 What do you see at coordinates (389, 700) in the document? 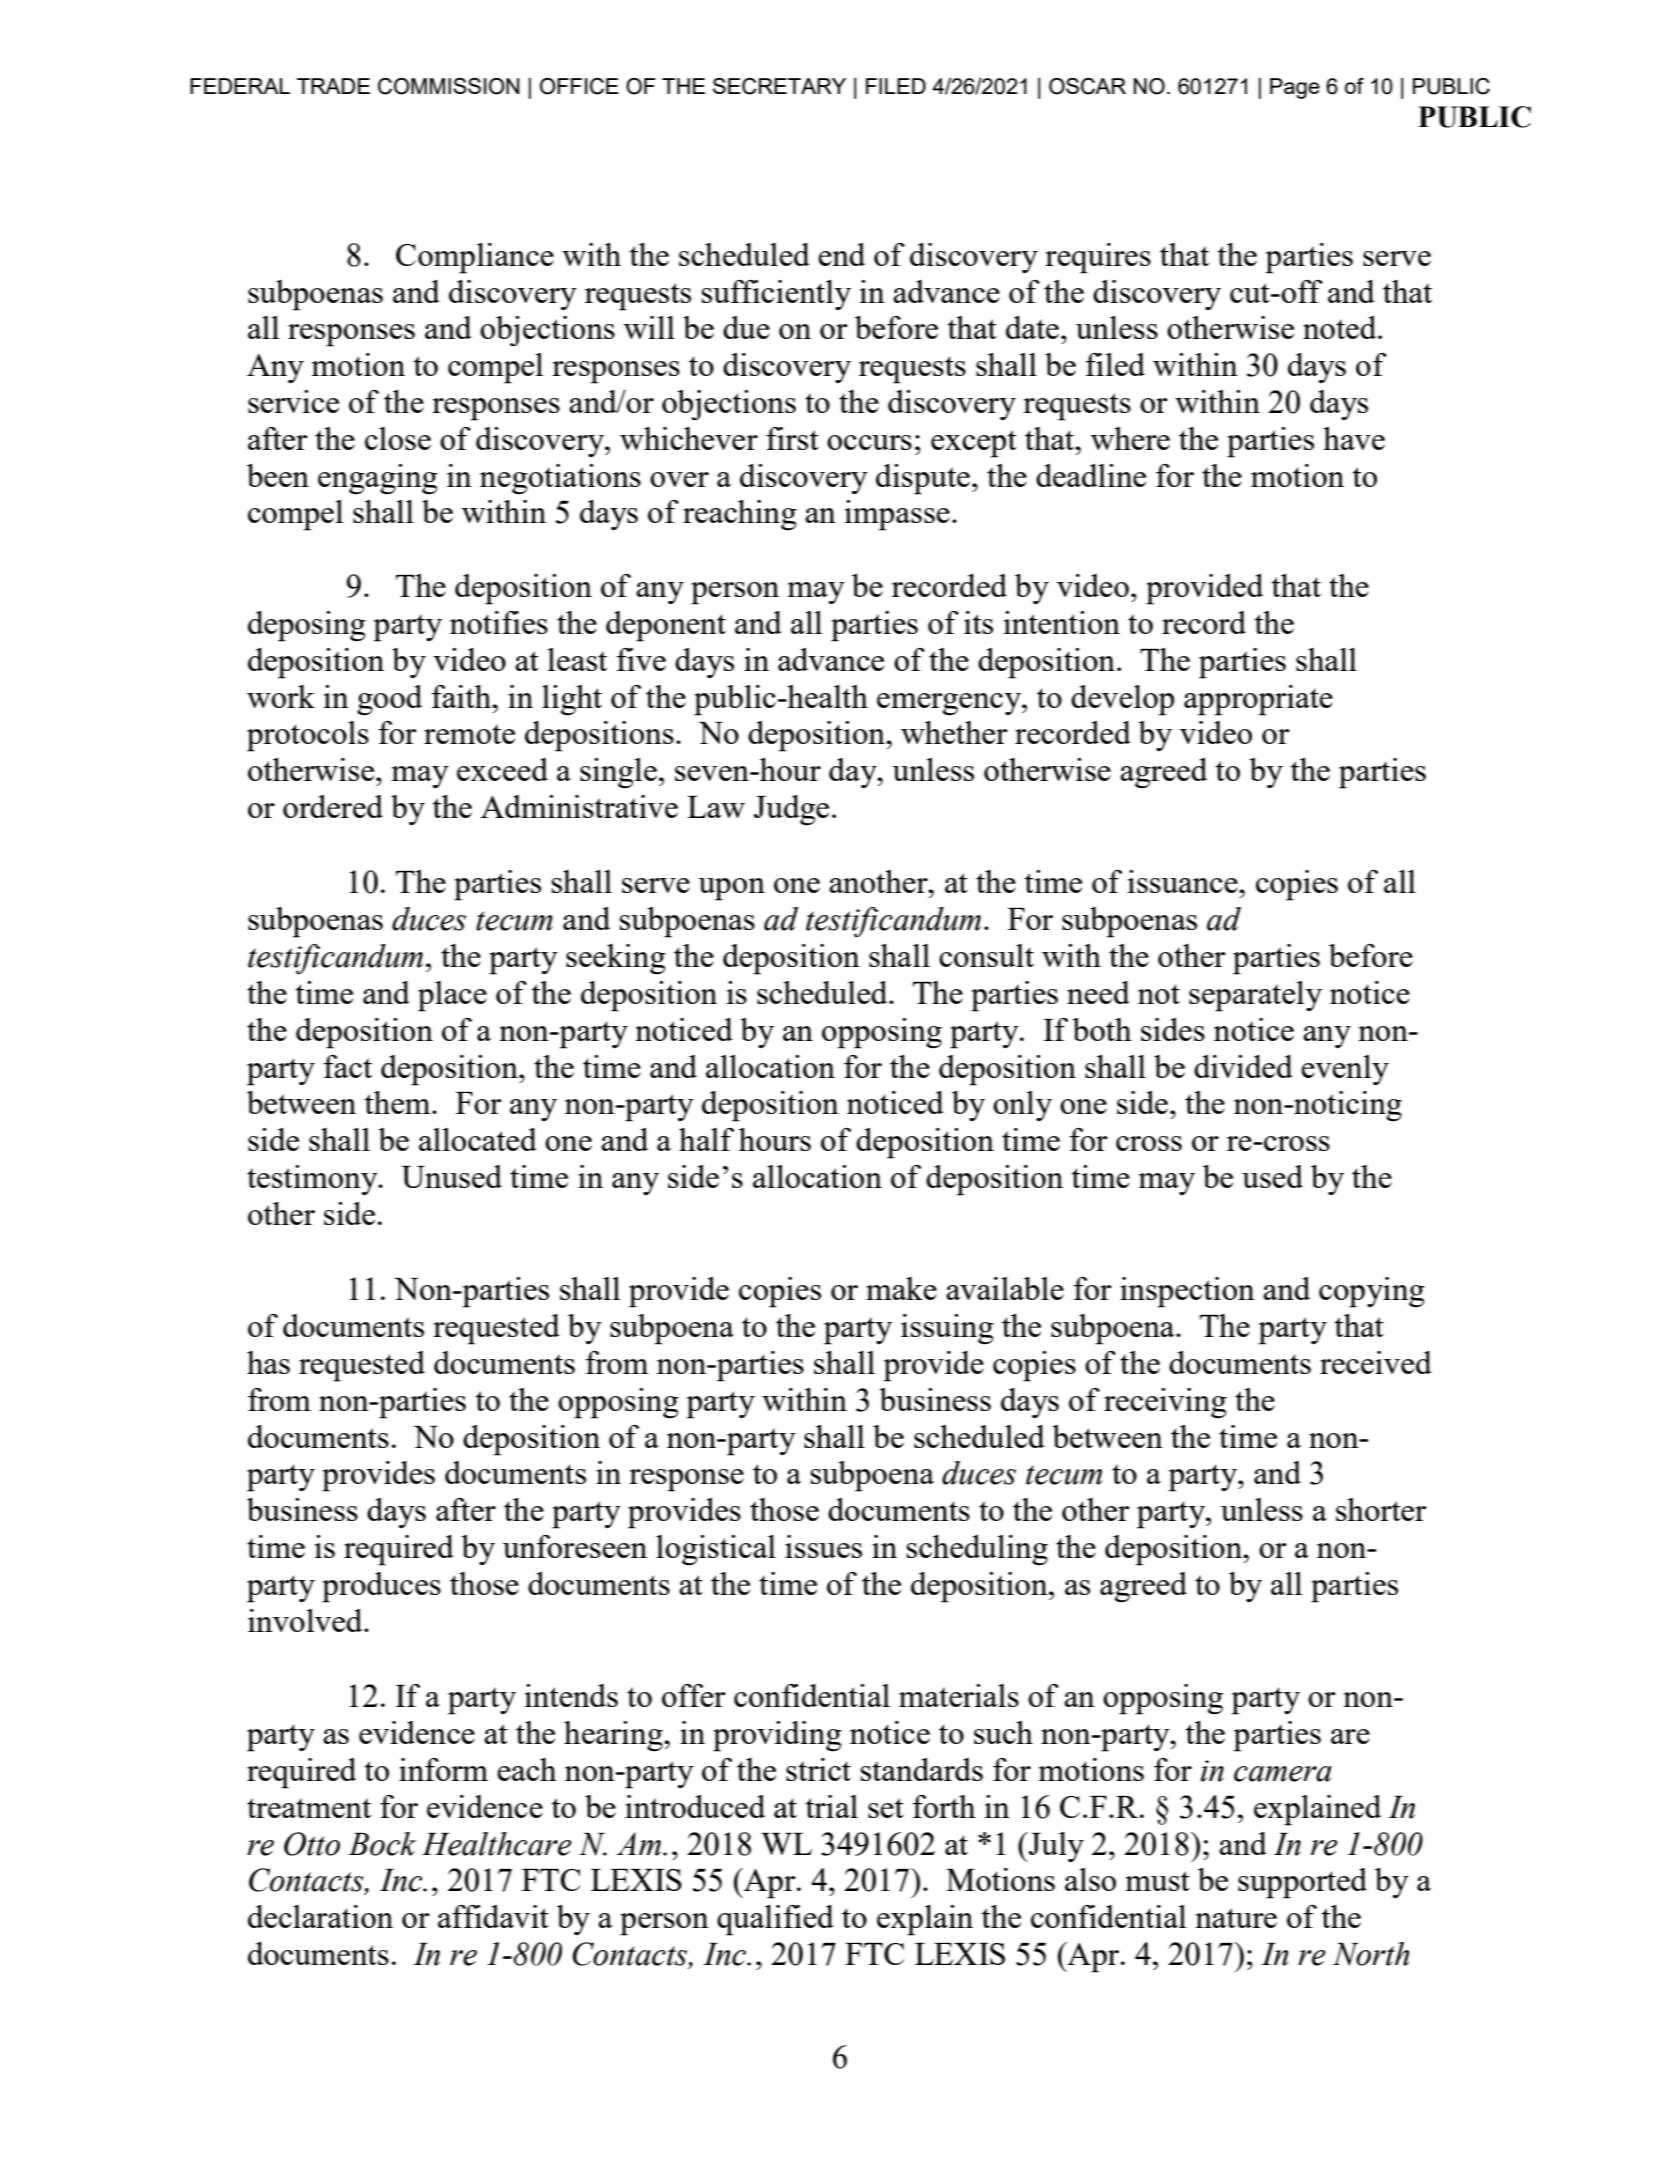
I see `good` at bounding box center [389, 700].
